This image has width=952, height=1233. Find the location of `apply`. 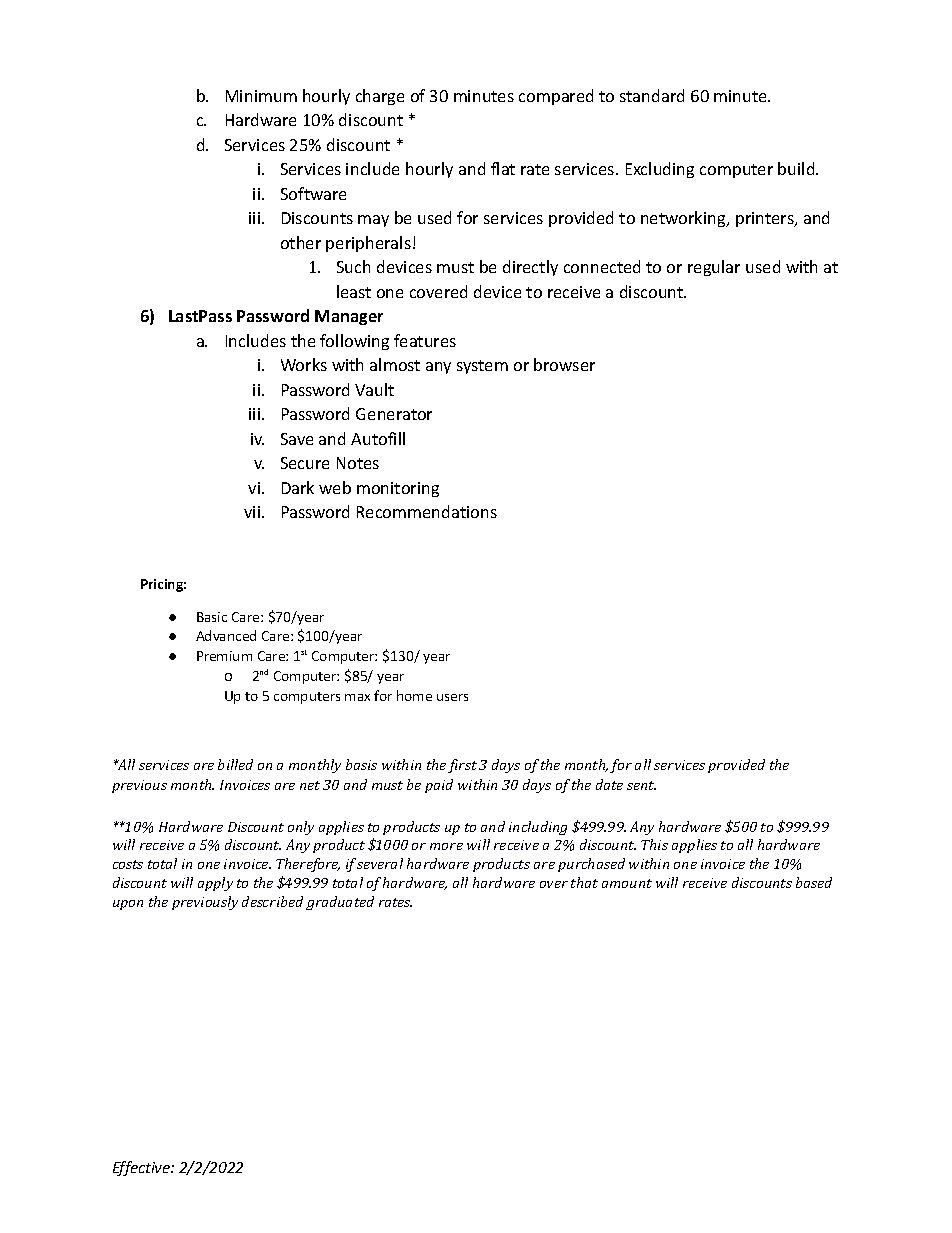

apply is located at coordinates (215, 884).
